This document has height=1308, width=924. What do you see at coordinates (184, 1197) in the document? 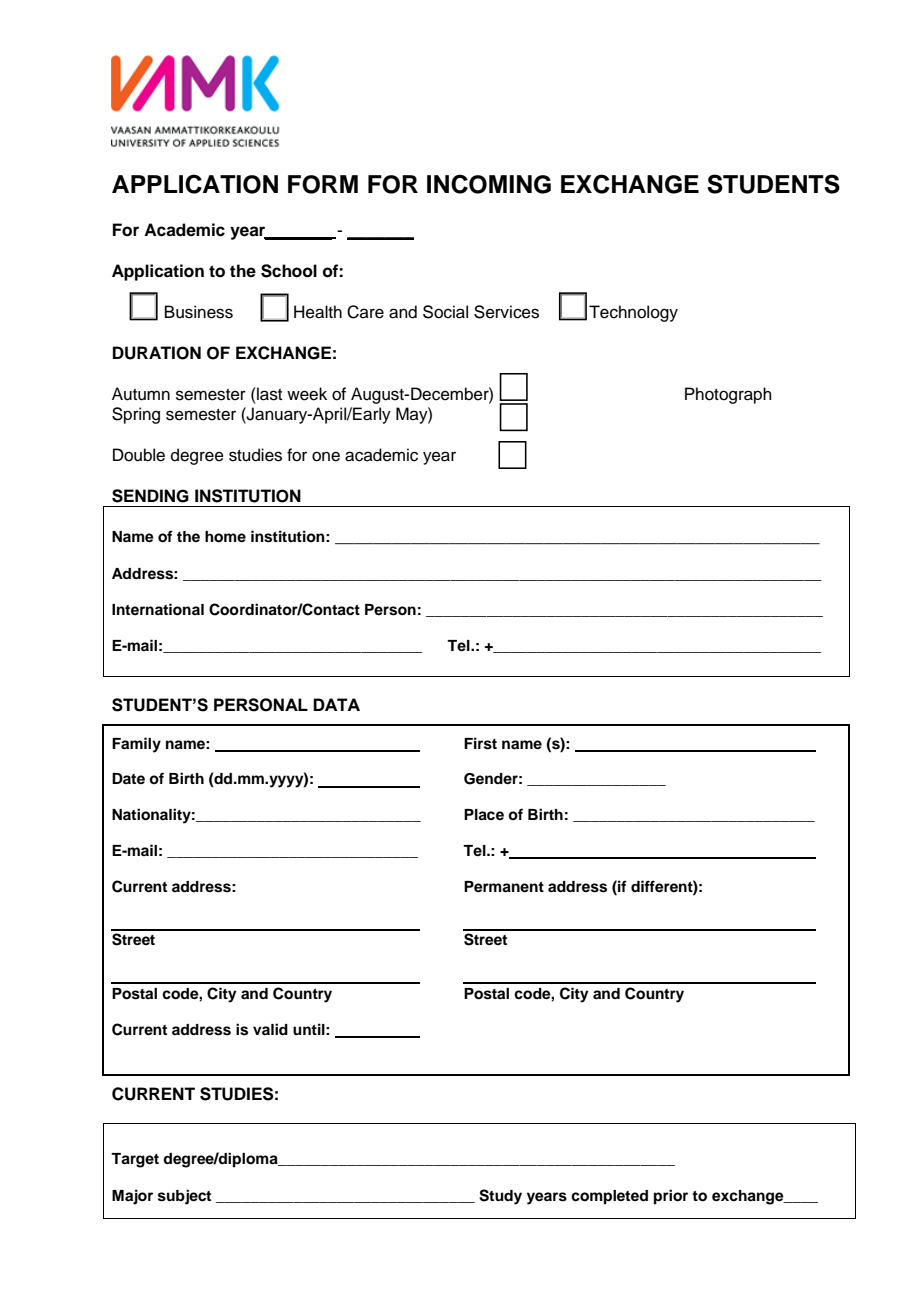
I see `subject` at bounding box center [184, 1197].
